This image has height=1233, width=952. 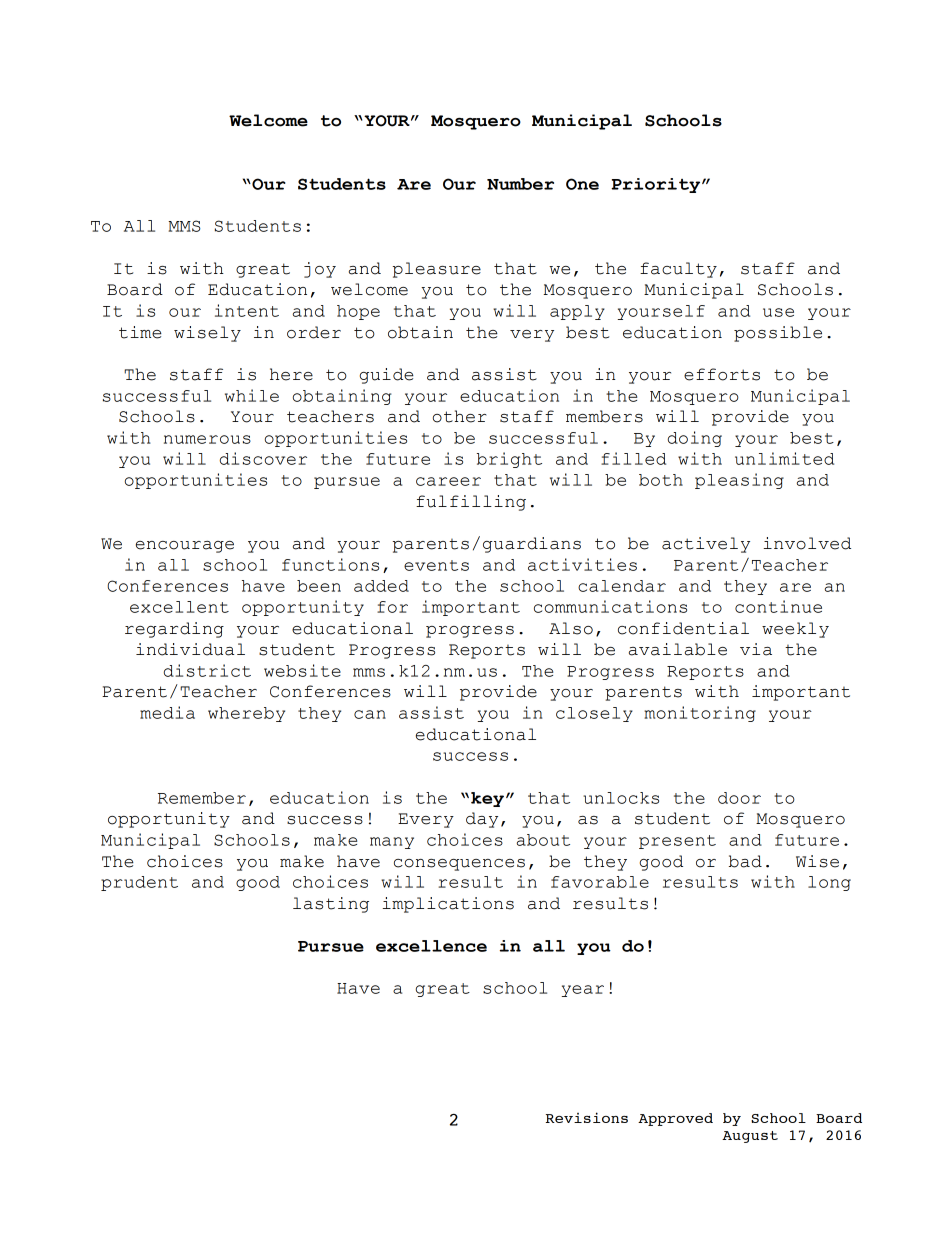 What do you see at coordinates (745, 861) in the image?
I see `bad` at bounding box center [745, 861].
